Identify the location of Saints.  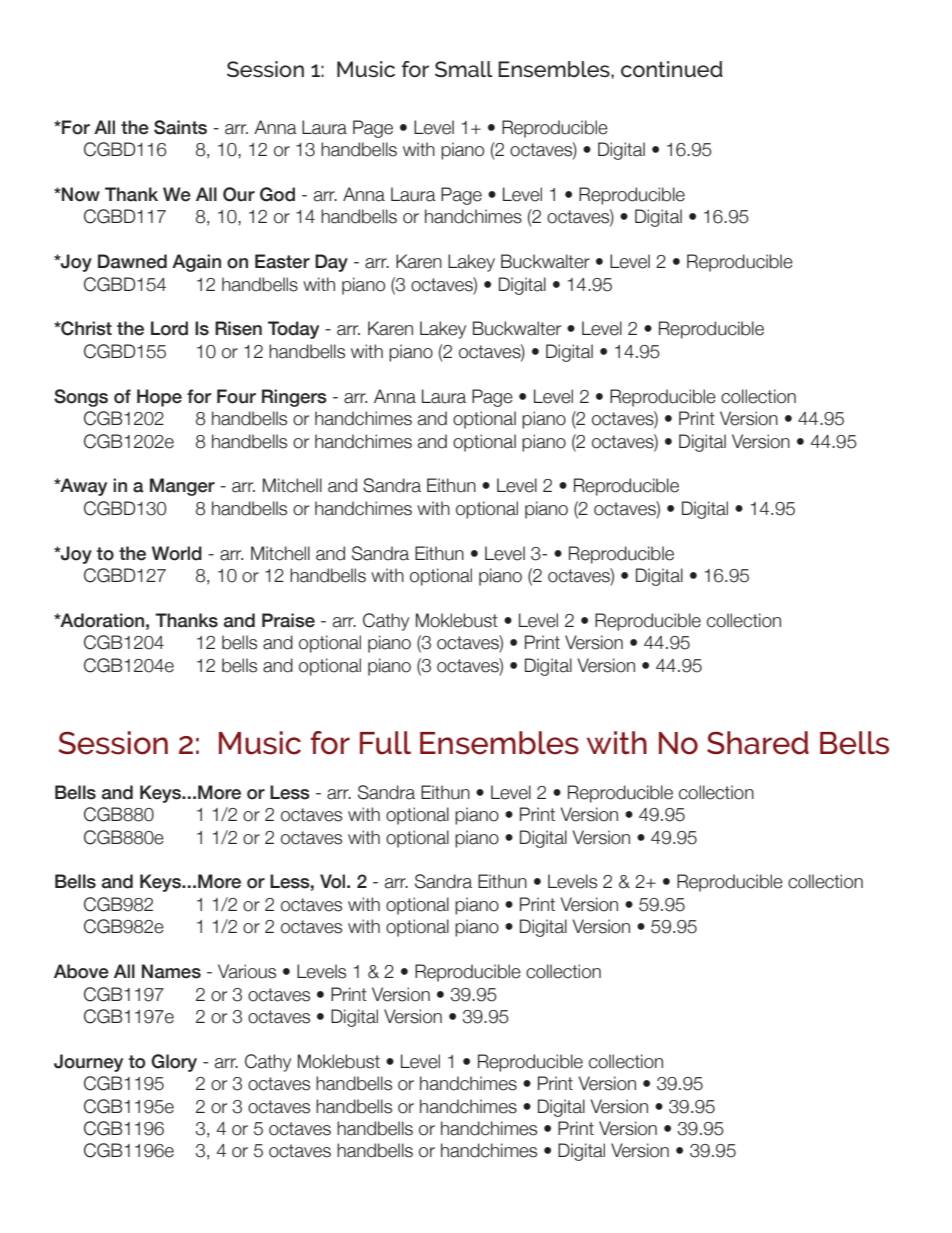
(180, 127).
